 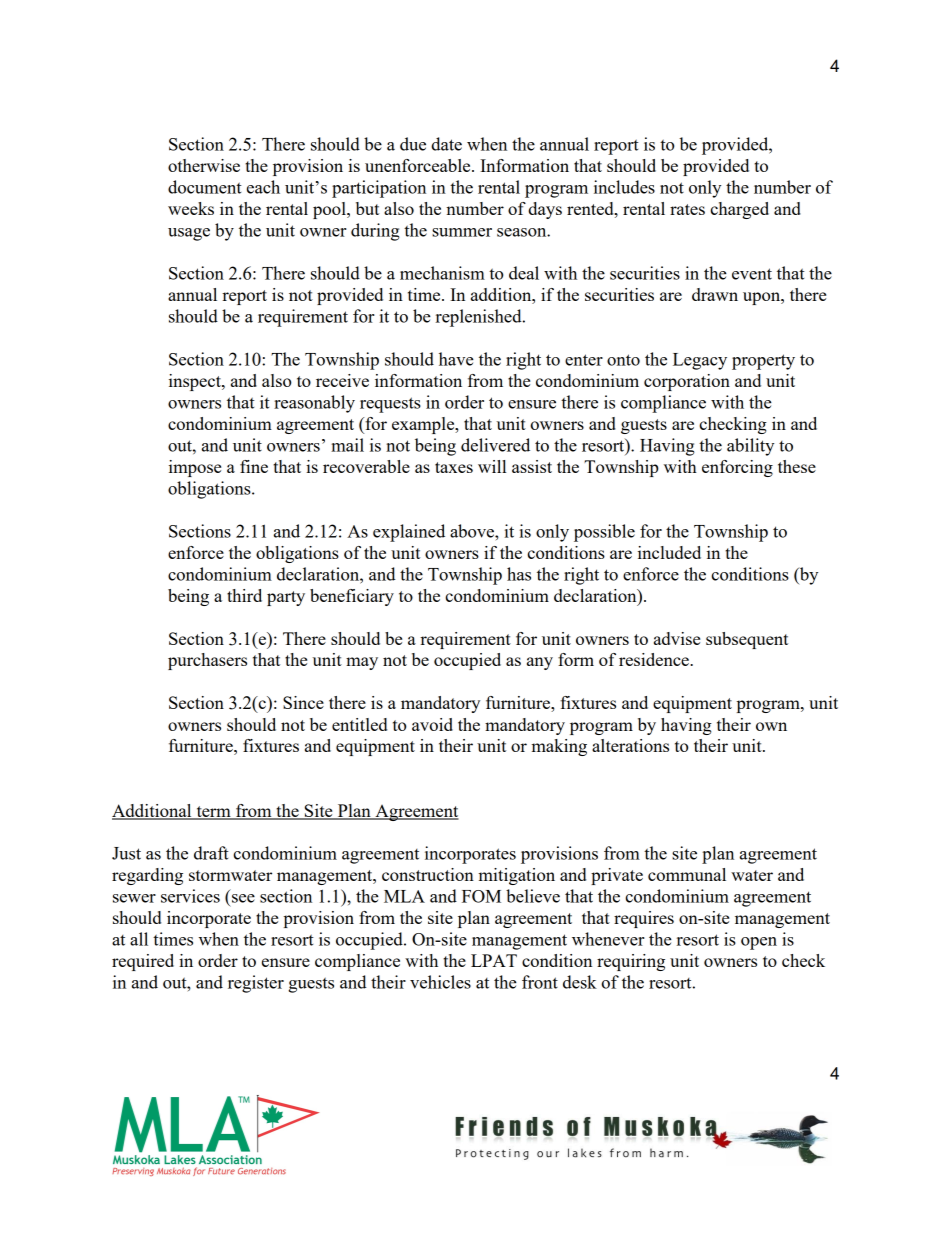 I want to click on inspect, so click(x=196, y=382).
